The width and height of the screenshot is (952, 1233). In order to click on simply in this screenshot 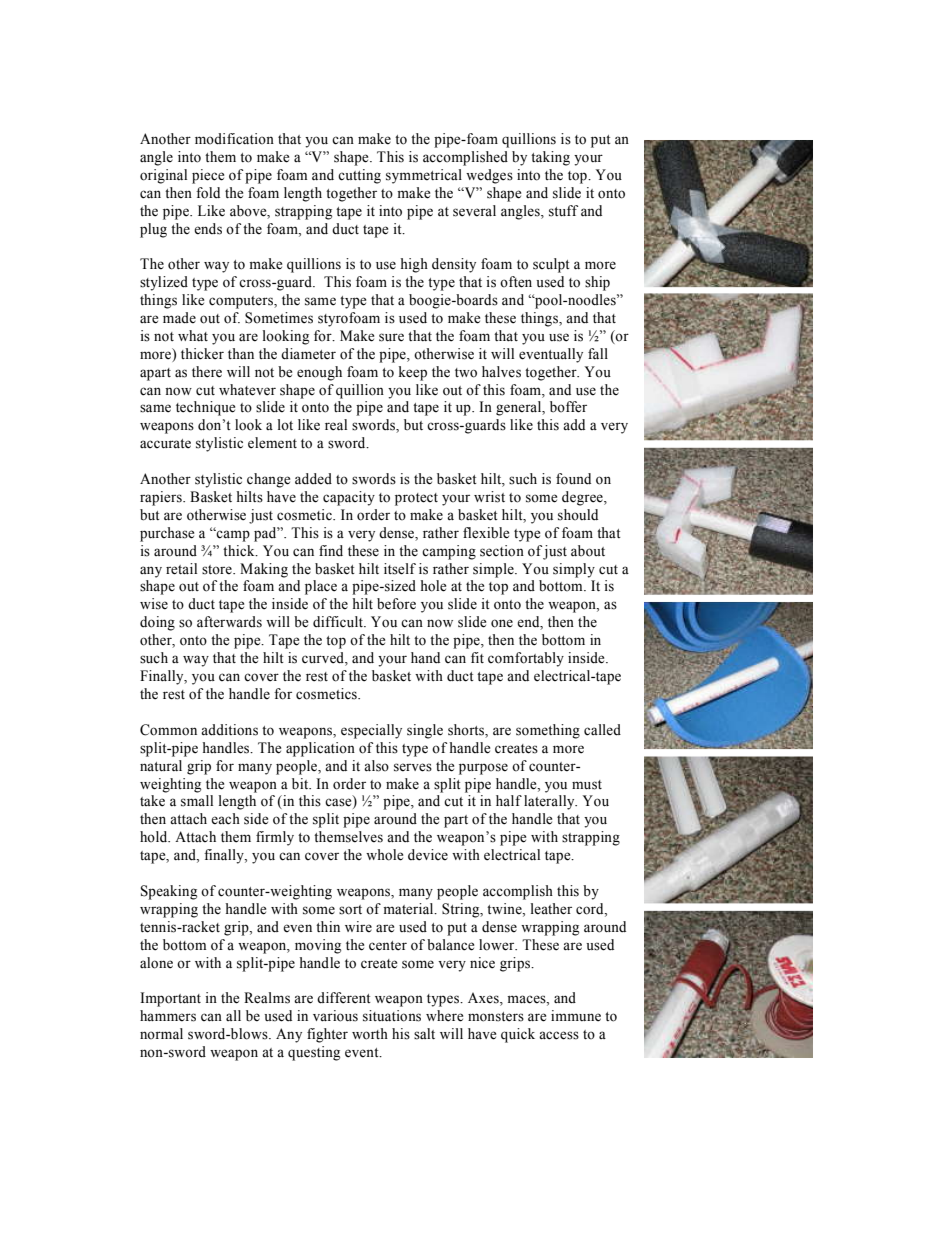, I will do `click(574, 570)`.
